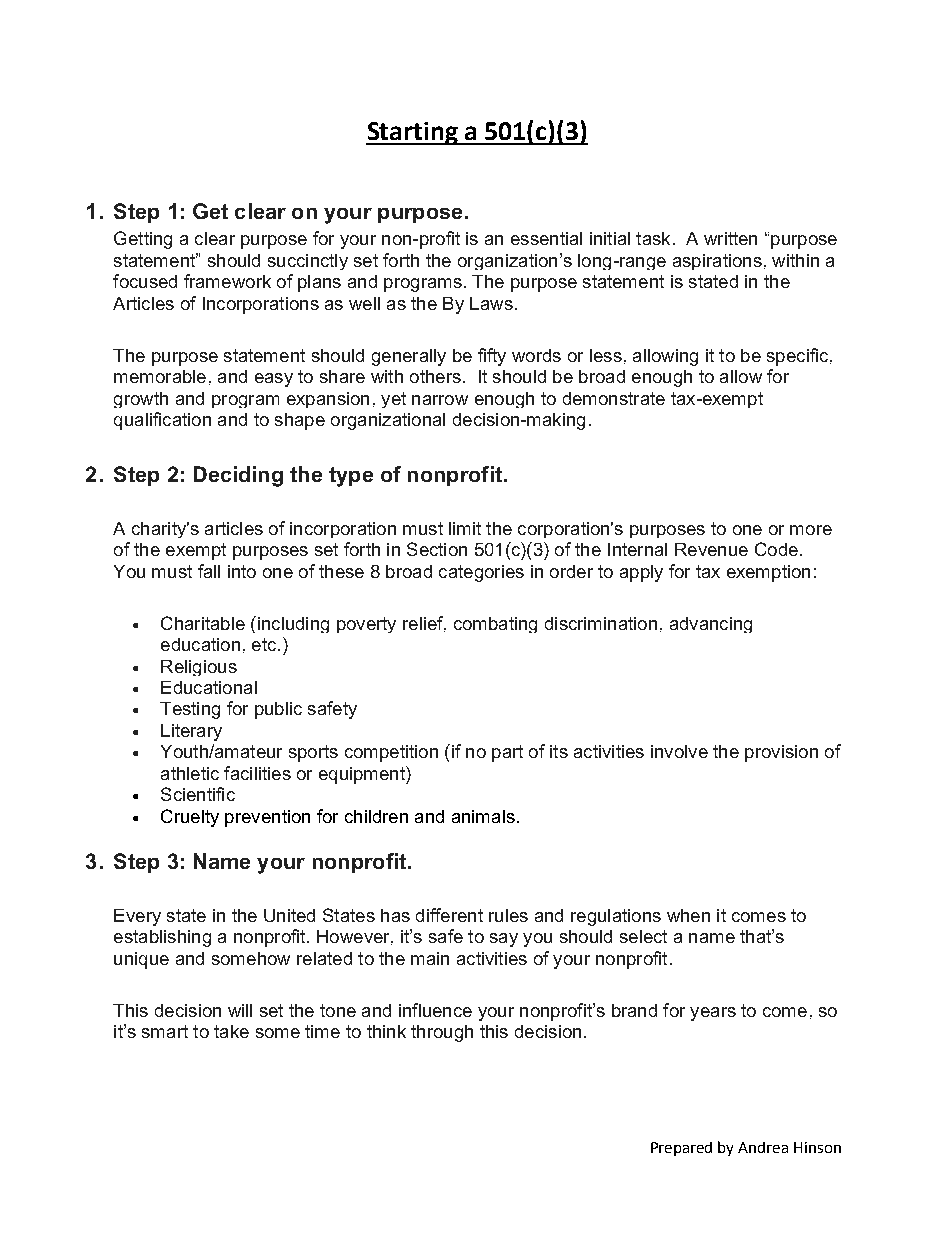 The width and height of the image is (952, 1233). Describe the element at coordinates (711, 625) in the image. I see `advancing` at that location.
